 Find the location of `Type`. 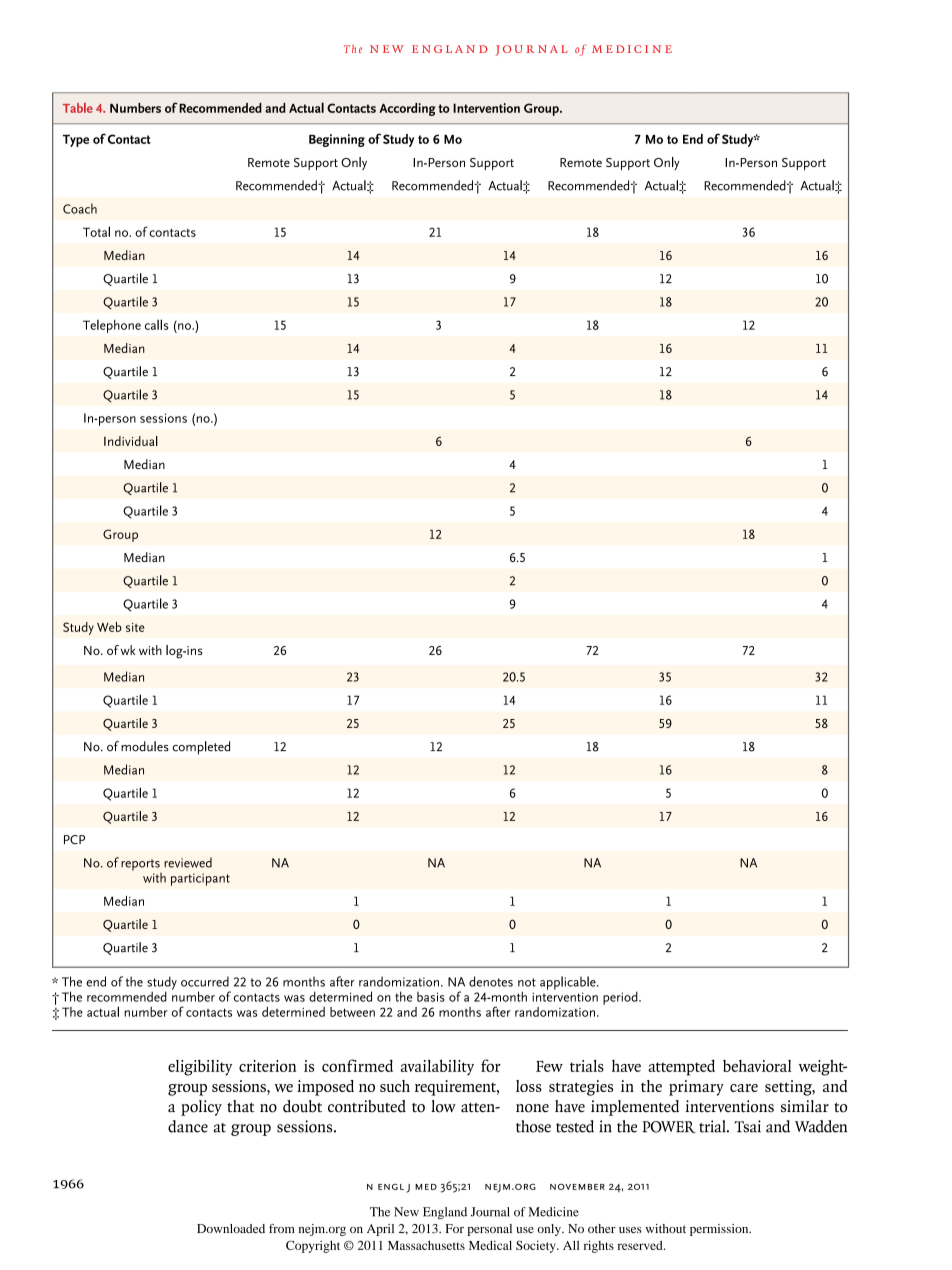

Type is located at coordinates (76, 141).
